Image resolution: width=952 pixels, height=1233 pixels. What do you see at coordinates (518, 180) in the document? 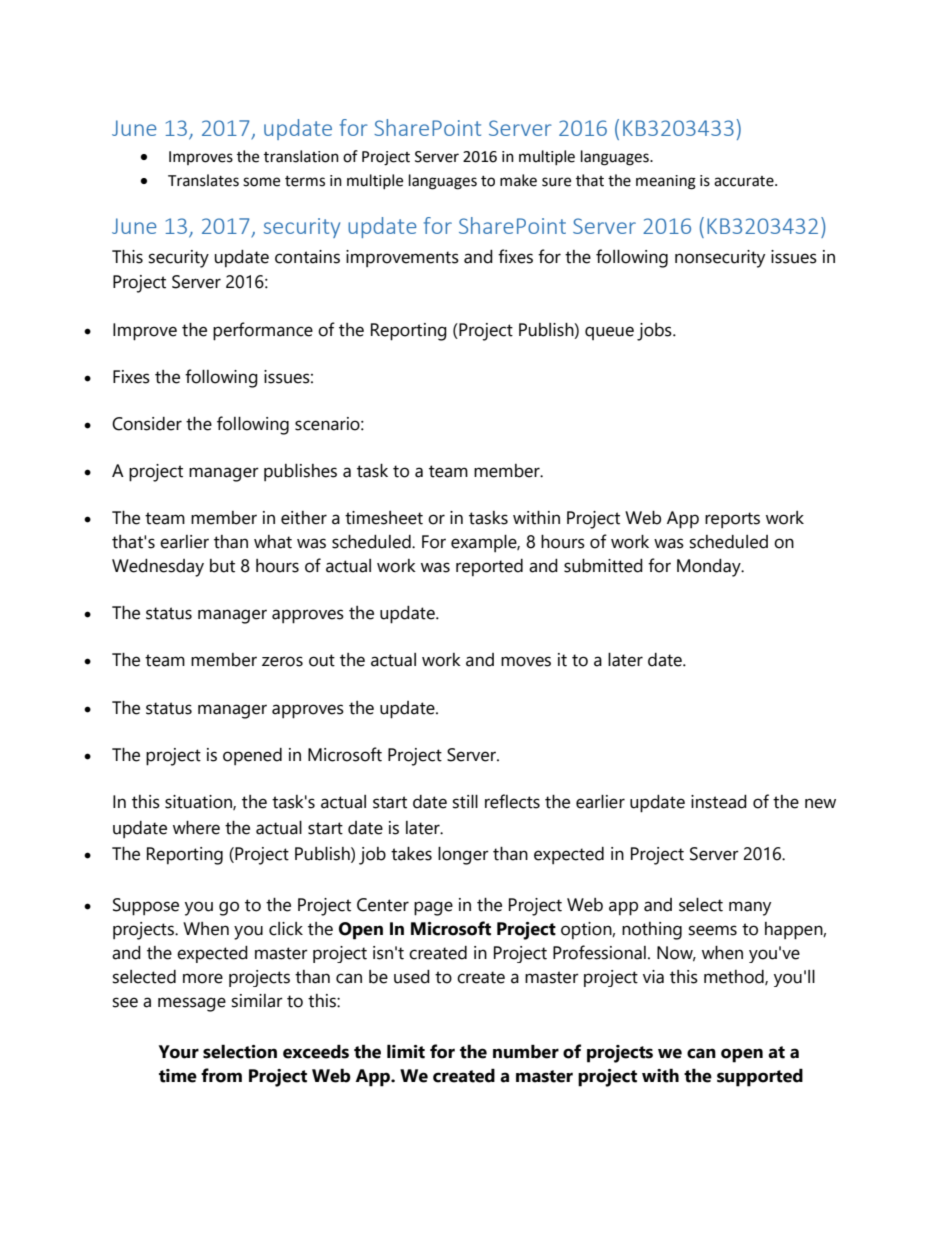
I see `make` at bounding box center [518, 180].
